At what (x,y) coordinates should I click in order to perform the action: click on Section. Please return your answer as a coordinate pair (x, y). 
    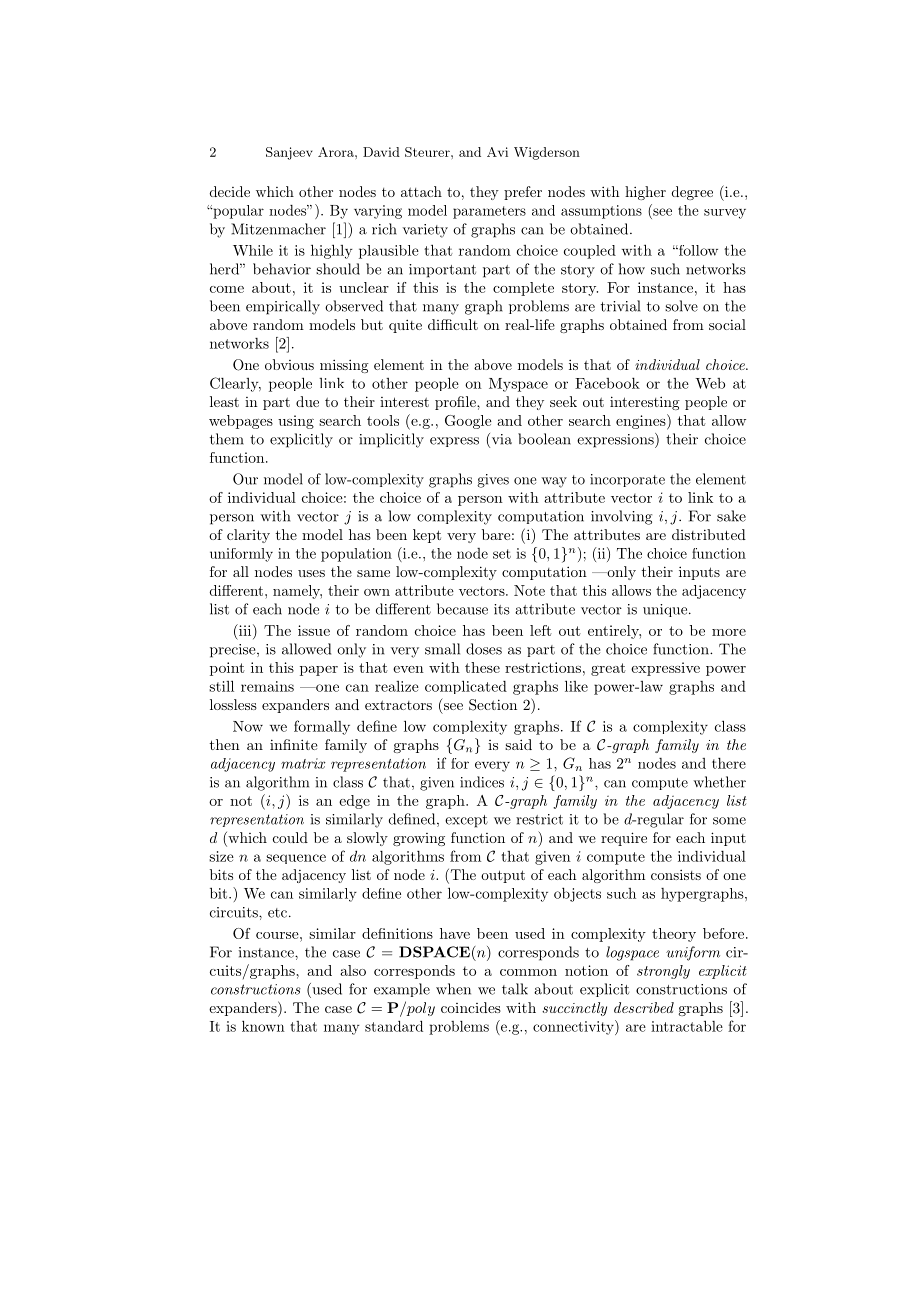
    Looking at the image, I should click on (493, 705).
